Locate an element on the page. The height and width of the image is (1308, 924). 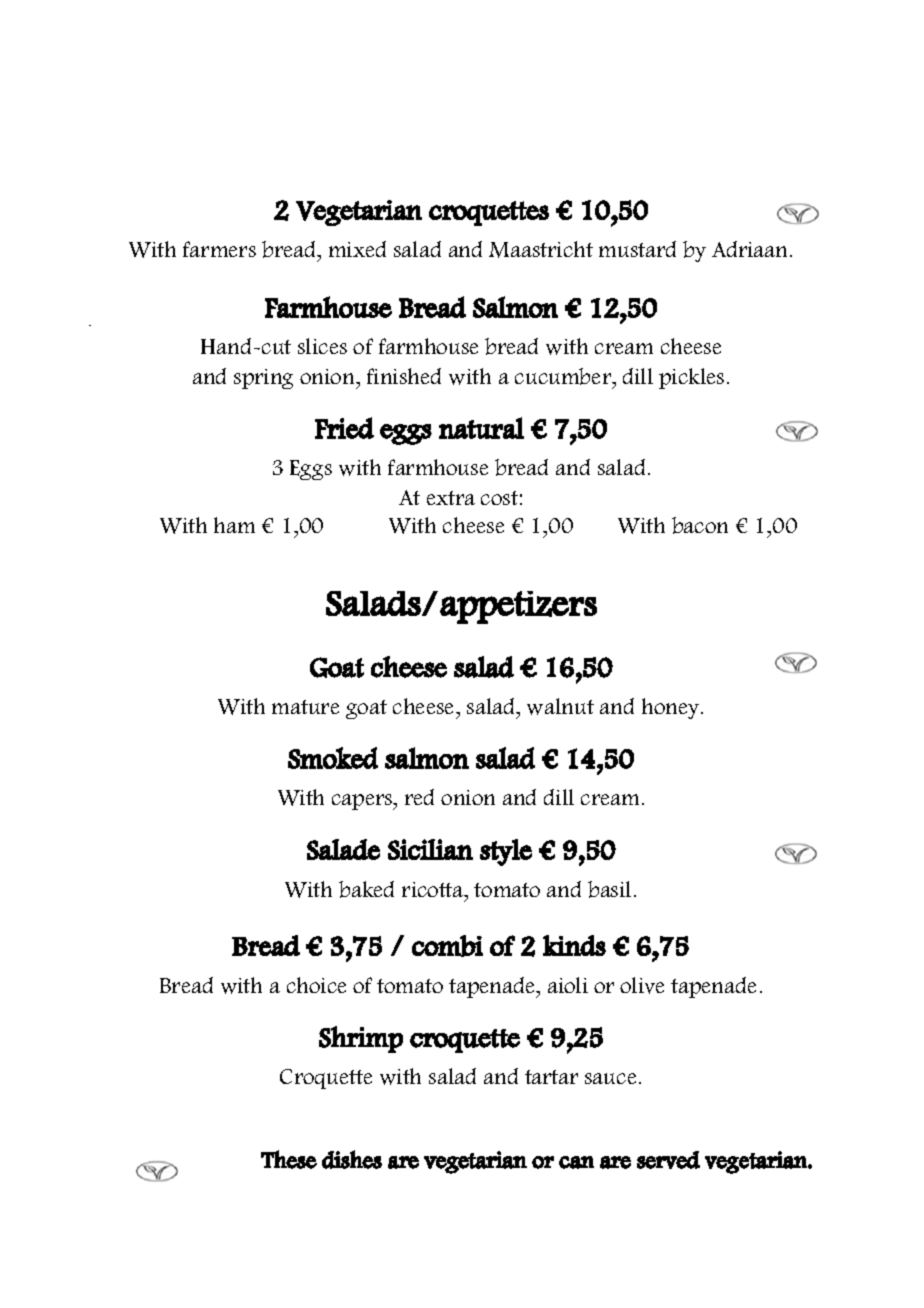
cost is located at coordinates (499, 498).
